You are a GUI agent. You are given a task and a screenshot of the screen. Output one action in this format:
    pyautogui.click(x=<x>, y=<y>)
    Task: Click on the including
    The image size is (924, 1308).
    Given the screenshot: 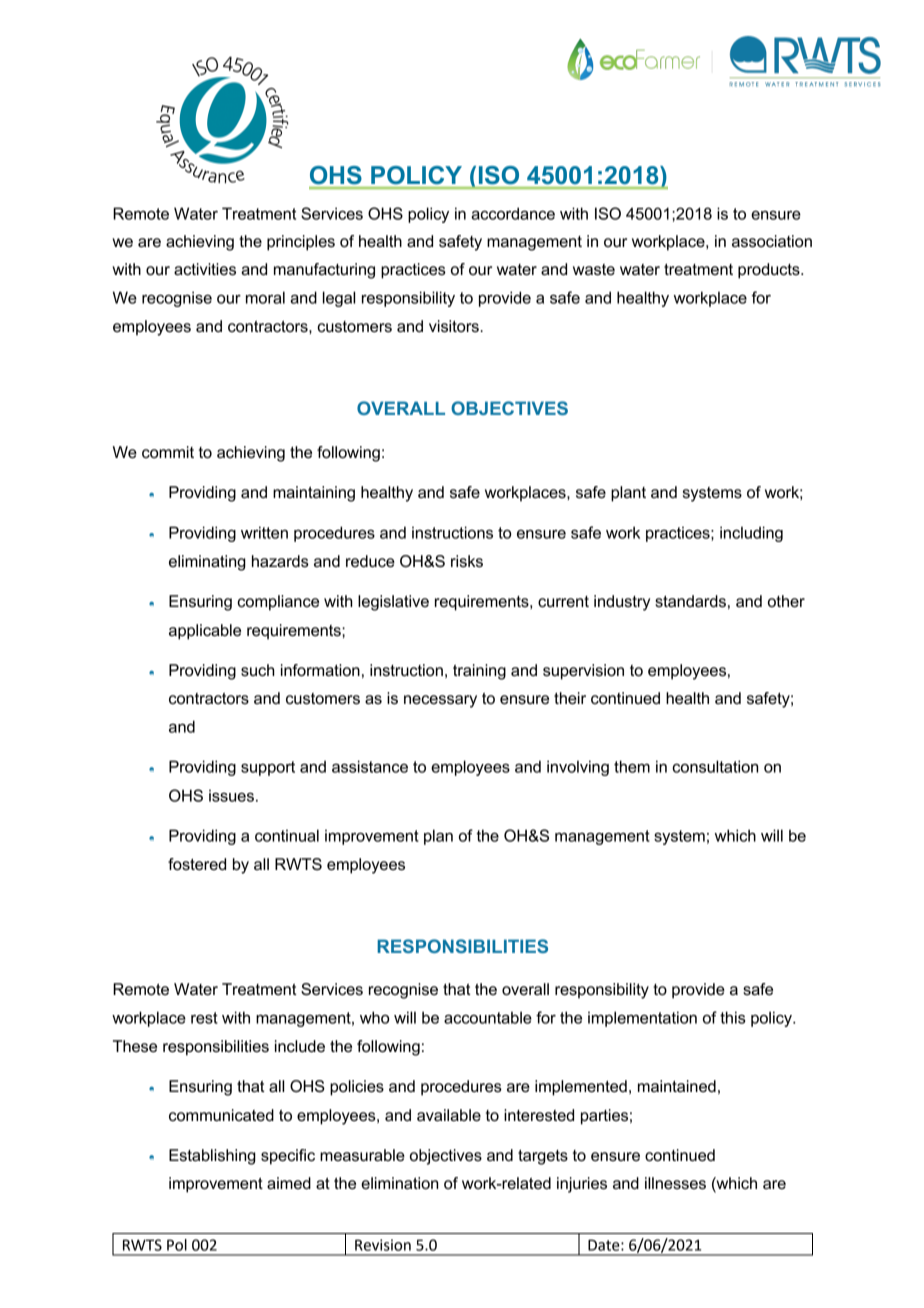 What is the action you would take?
    pyautogui.click(x=751, y=534)
